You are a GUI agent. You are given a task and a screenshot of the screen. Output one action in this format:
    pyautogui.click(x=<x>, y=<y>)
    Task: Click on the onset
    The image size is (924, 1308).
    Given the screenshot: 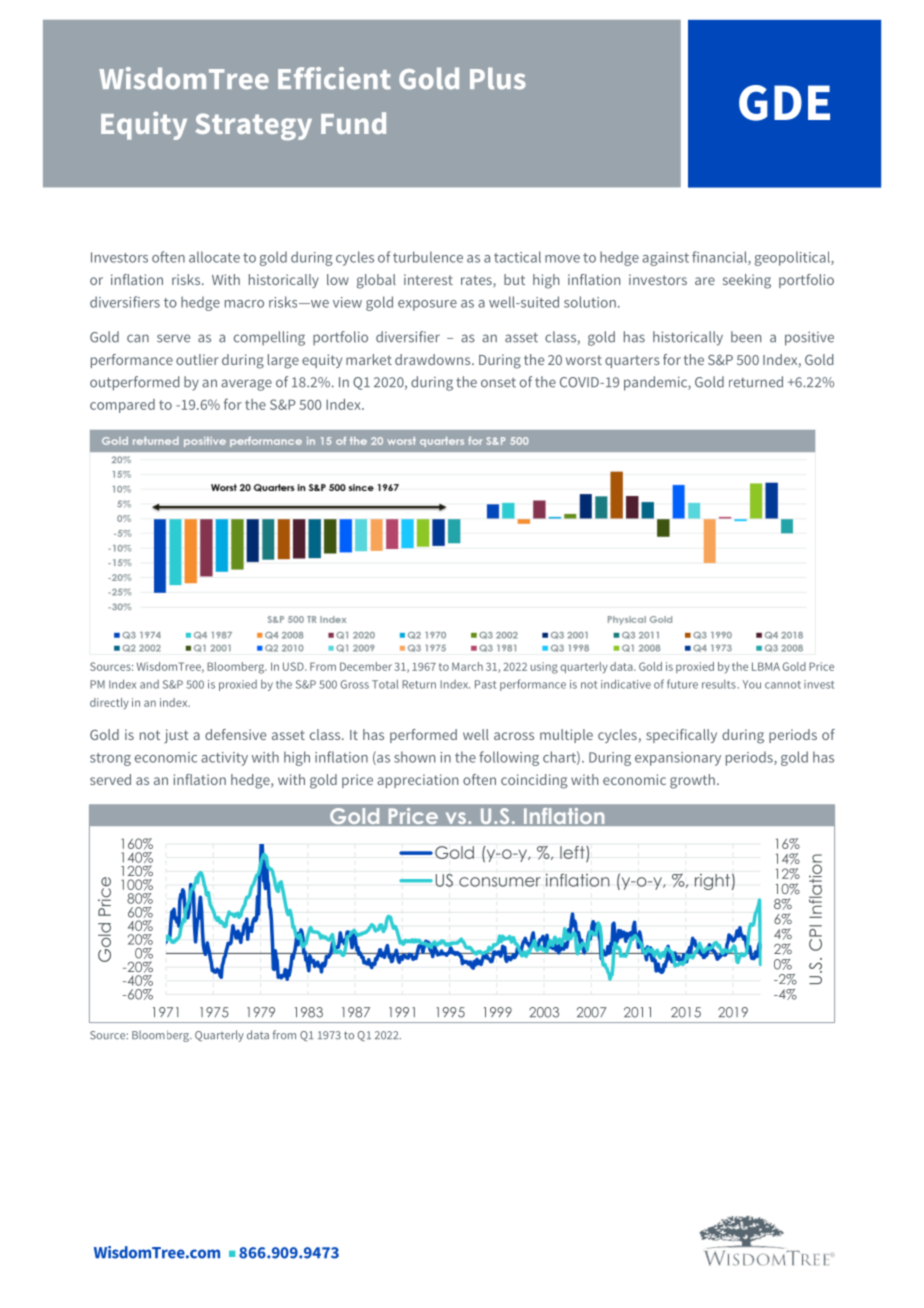 What is the action you would take?
    pyautogui.click(x=498, y=383)
